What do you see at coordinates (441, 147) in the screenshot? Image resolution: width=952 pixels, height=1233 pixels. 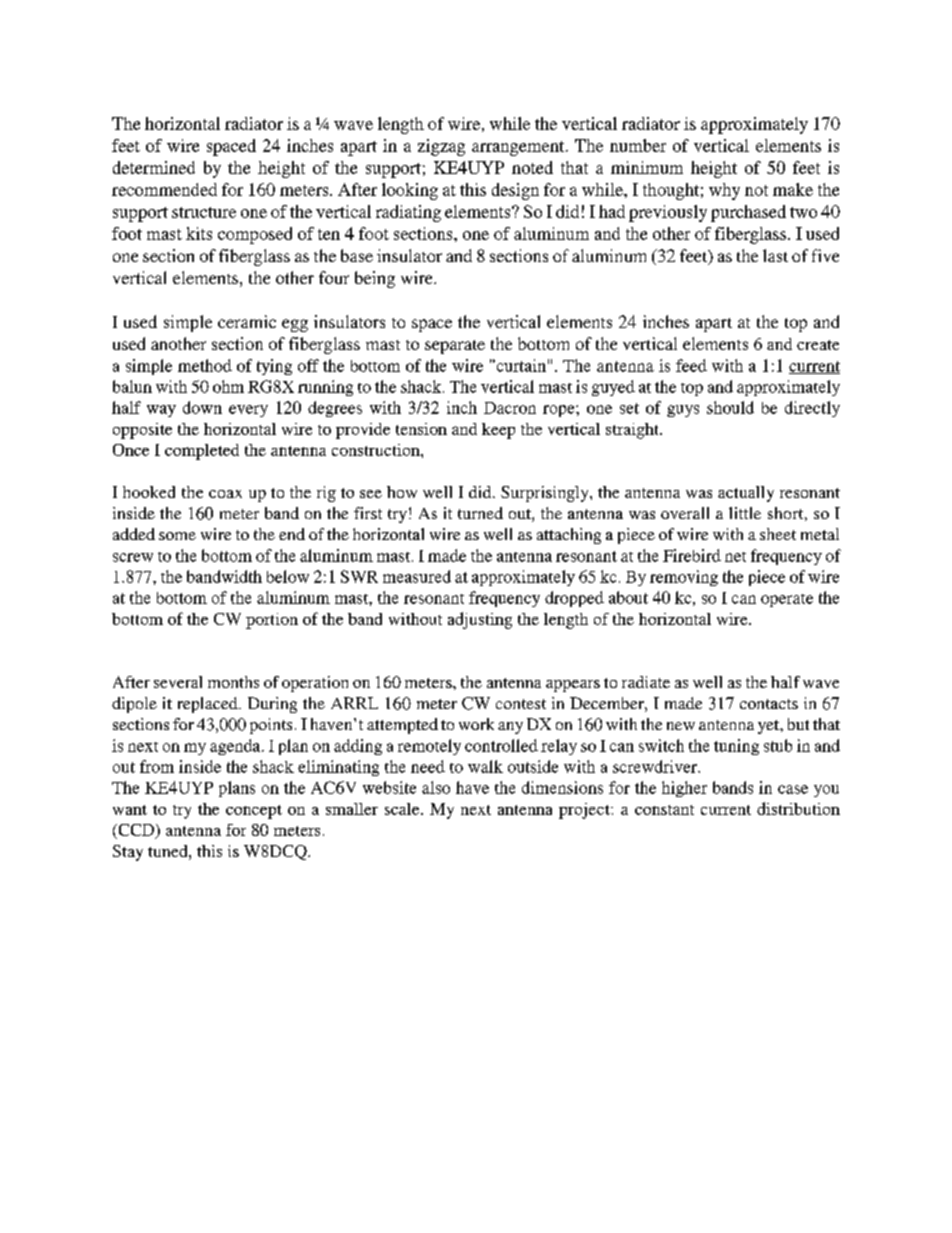 I see `zigzag` at bounding box center [441, 147].
